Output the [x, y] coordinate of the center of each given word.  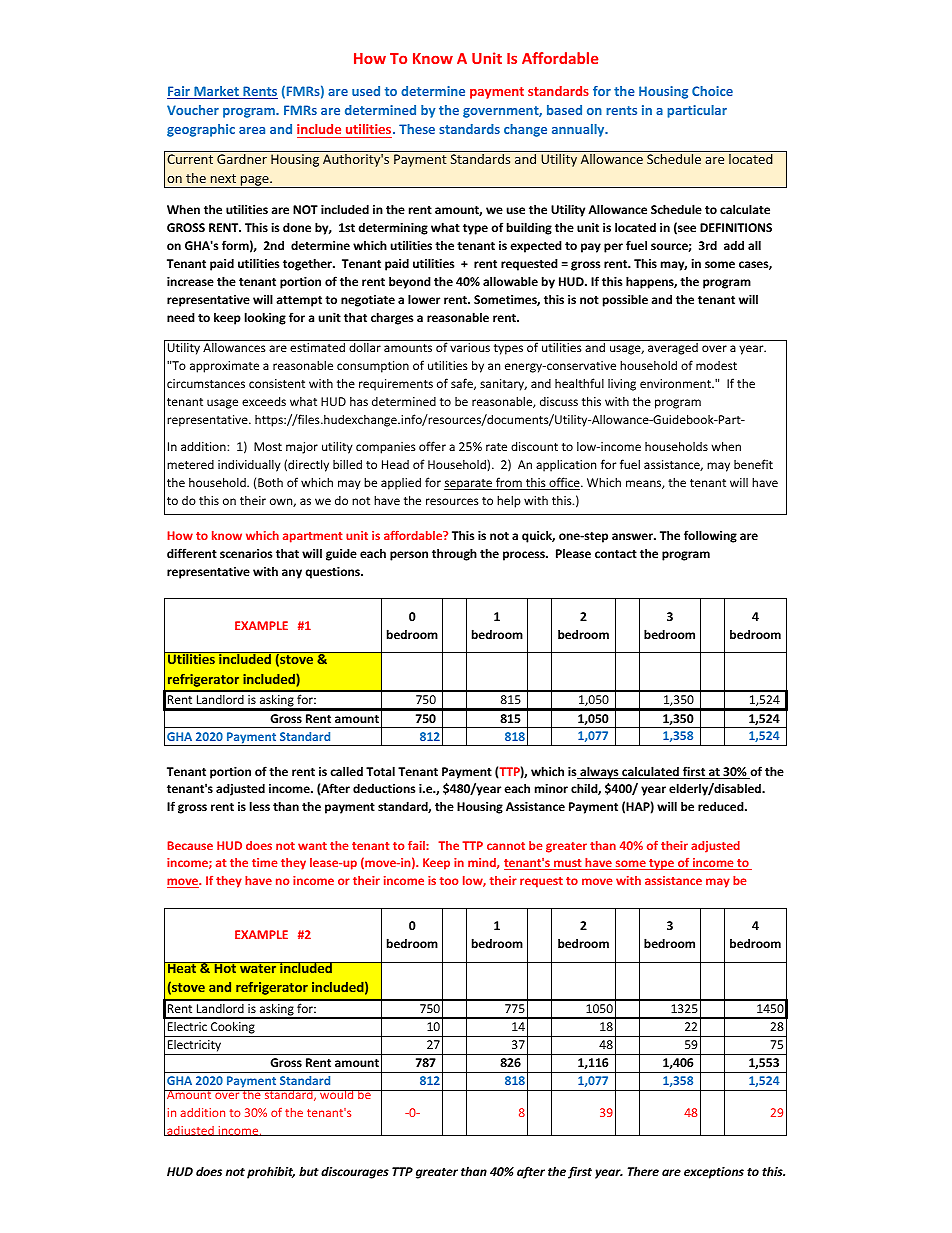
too [449, 881]
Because [190, 845]
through [454, 554]
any [292, 574]
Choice [712, 91]
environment [677, 383]
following [710, 536]
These [417, 129]
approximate [224, 367]
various [470, 347]
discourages [355, 1173]
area [252, 130]
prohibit [271, 1172]
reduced [722, 806]
